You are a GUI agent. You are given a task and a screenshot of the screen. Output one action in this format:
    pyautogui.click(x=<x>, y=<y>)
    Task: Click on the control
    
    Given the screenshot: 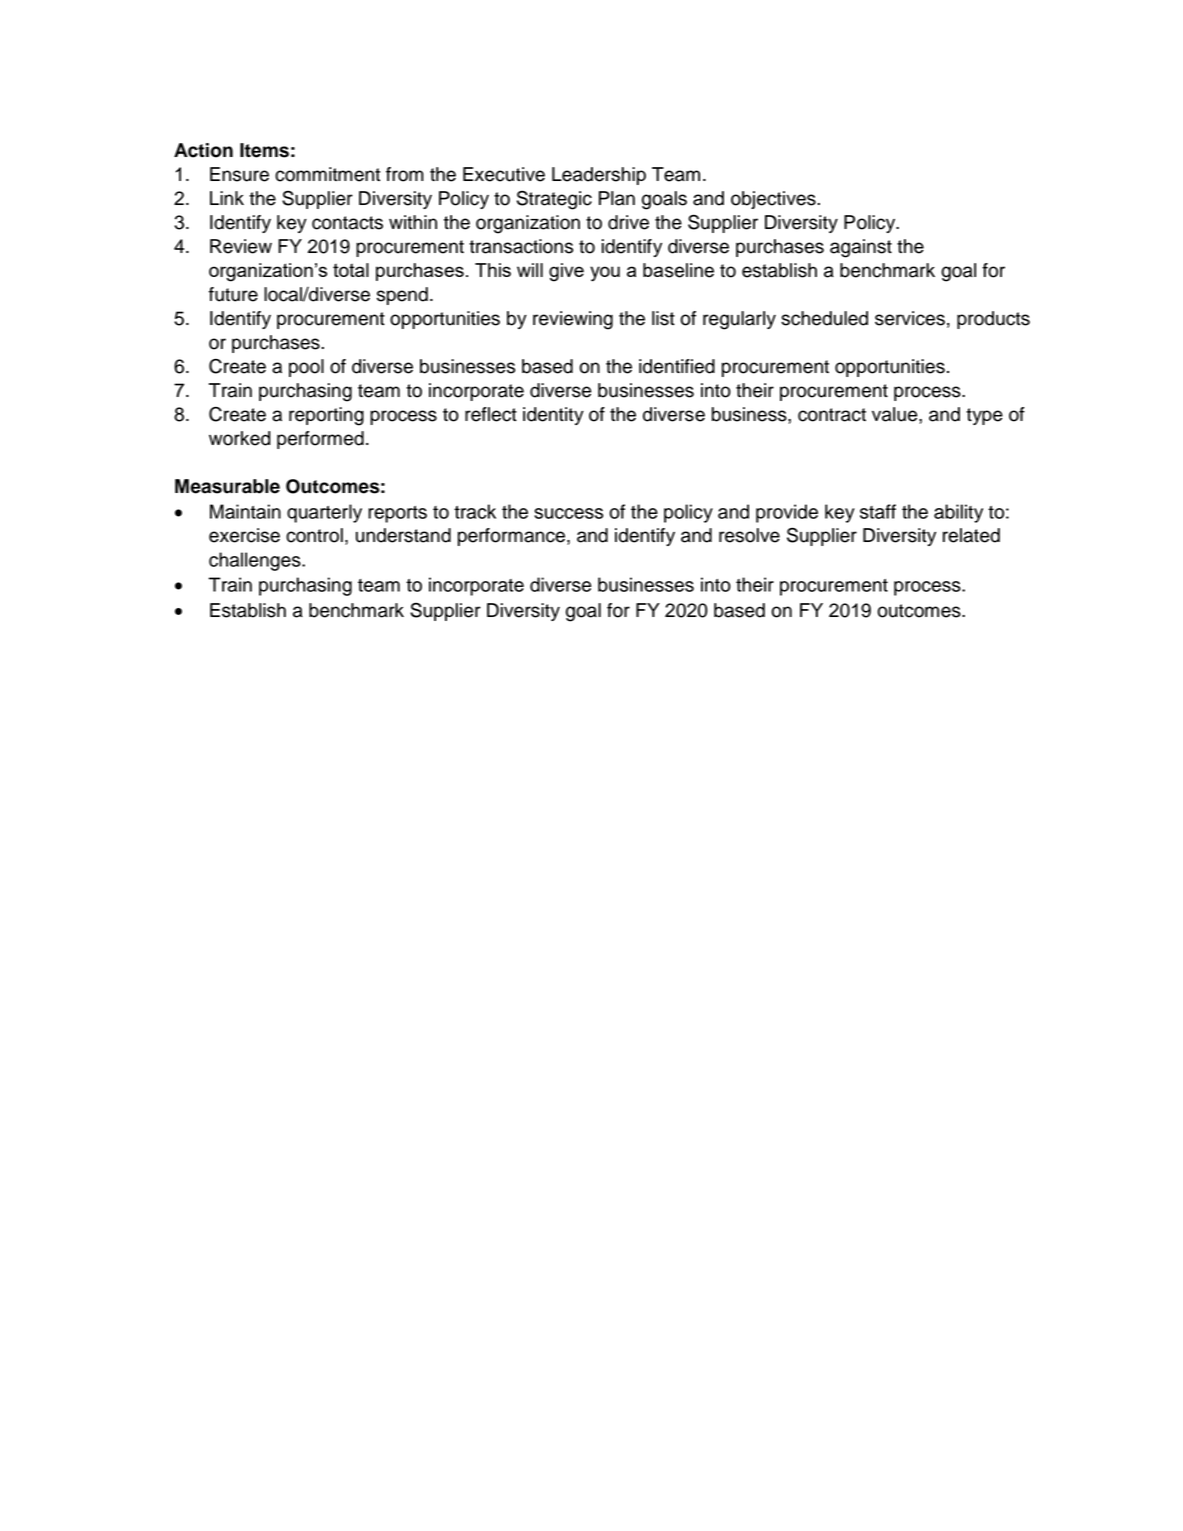 What is the action you would take?
    pyautogui.click(x=314, y=535)
